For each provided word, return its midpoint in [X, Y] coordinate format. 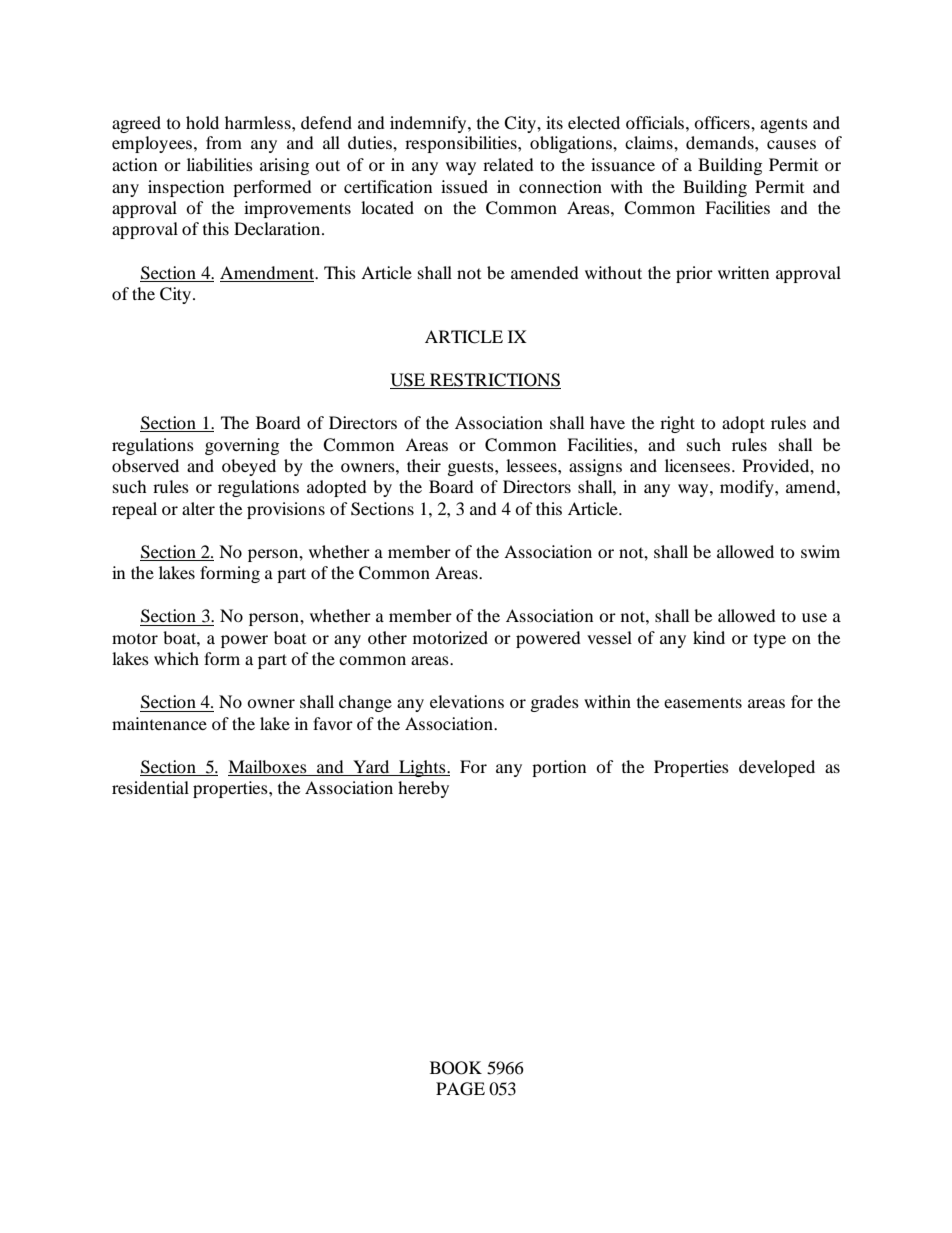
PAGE [460, 1089]
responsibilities [462, 144]
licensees [699, 465]
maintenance [159, 723]
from [224, 142]
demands [721, 142]
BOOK [456, 1068]
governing [242, 446]
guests [472, 468]
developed [777, 768]
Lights [422, 768]
